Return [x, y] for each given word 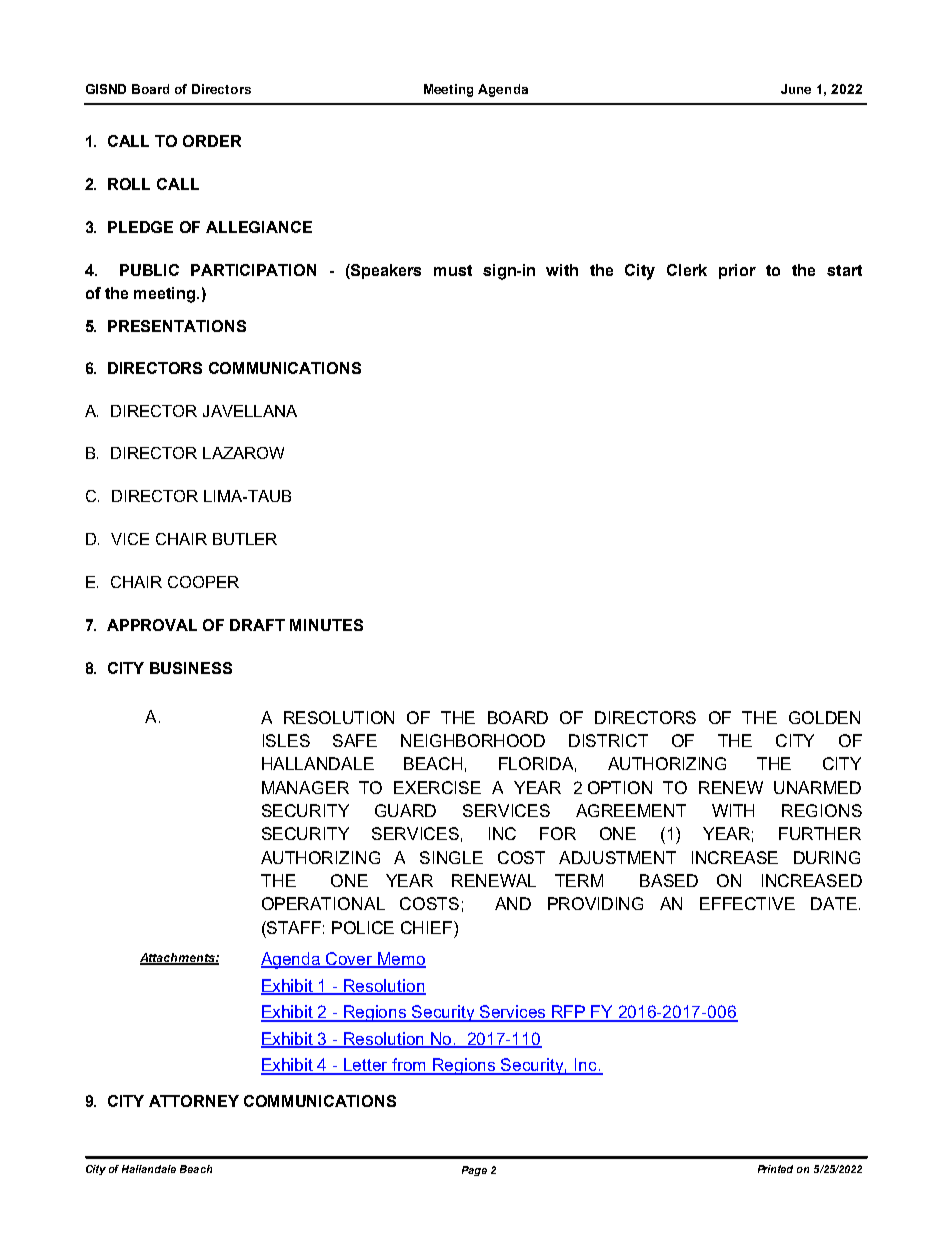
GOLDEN [824, 717]
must [453, 270]
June [796, 89]
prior [737, 271]
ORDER [212, 141]
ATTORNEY [194, 1101]
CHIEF [428, 927]
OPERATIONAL [323, 903]
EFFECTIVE [747, 903]
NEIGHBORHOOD [473, 740]
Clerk [687, 270]
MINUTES [326, 625]
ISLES [286, 740]
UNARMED [817, 787]
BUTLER [245, 539]
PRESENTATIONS [177, 326]
